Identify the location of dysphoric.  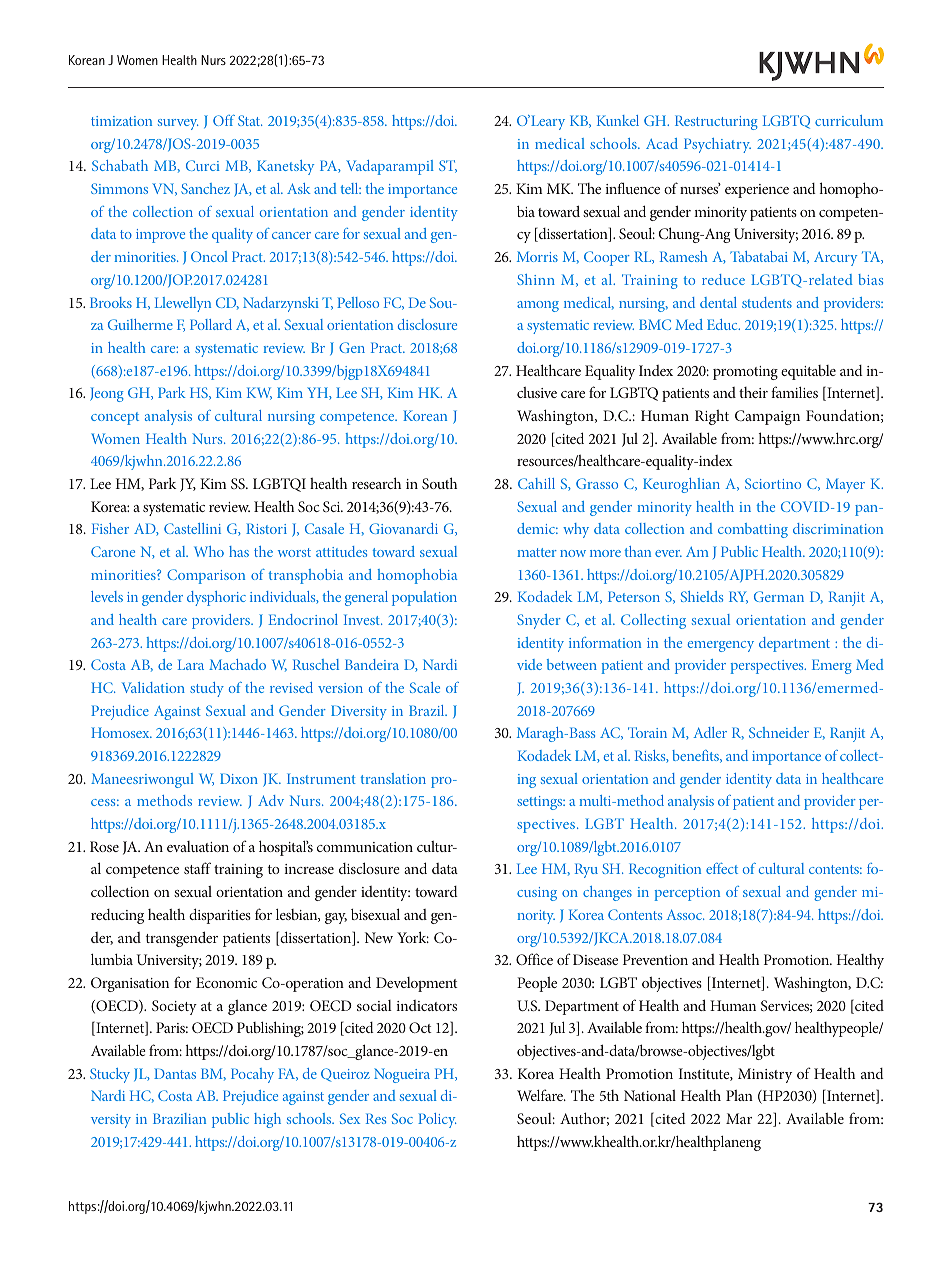
(216, 598).
